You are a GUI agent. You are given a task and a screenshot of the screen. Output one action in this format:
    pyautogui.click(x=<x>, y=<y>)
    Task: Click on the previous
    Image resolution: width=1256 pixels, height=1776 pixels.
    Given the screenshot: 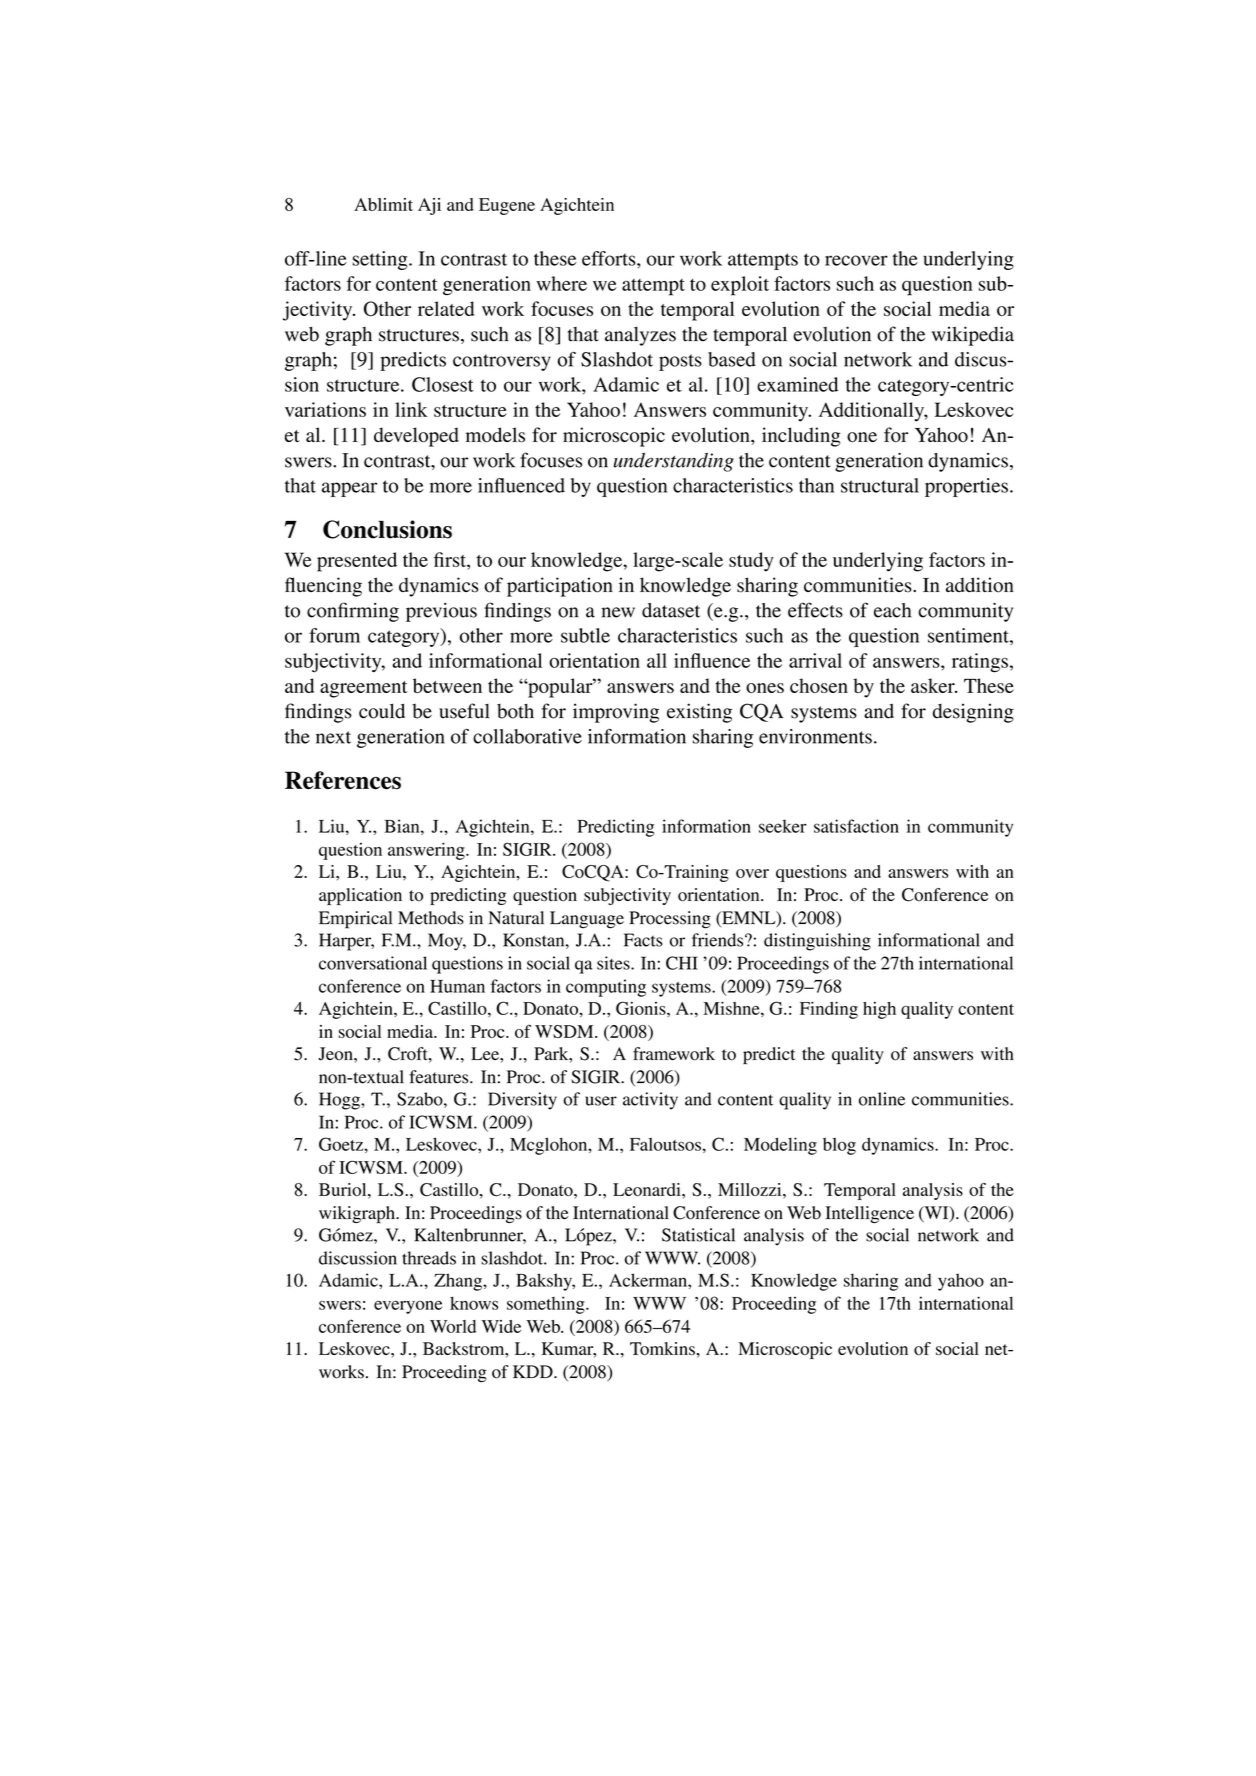 What is the action you would take?
    pyautogui.click(x=441, y=612)
